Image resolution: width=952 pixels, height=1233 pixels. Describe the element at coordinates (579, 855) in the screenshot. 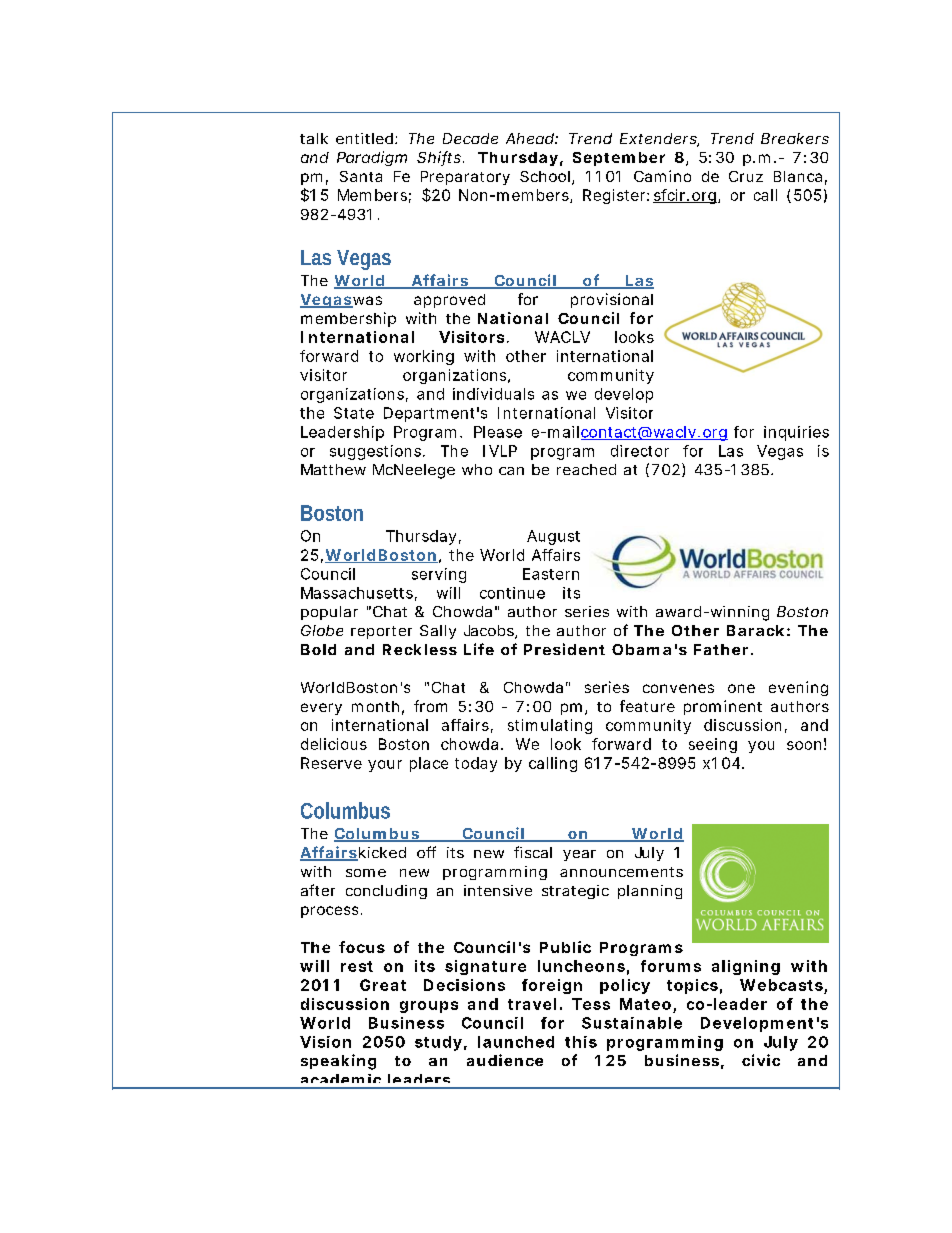

I see `year` at that location.
